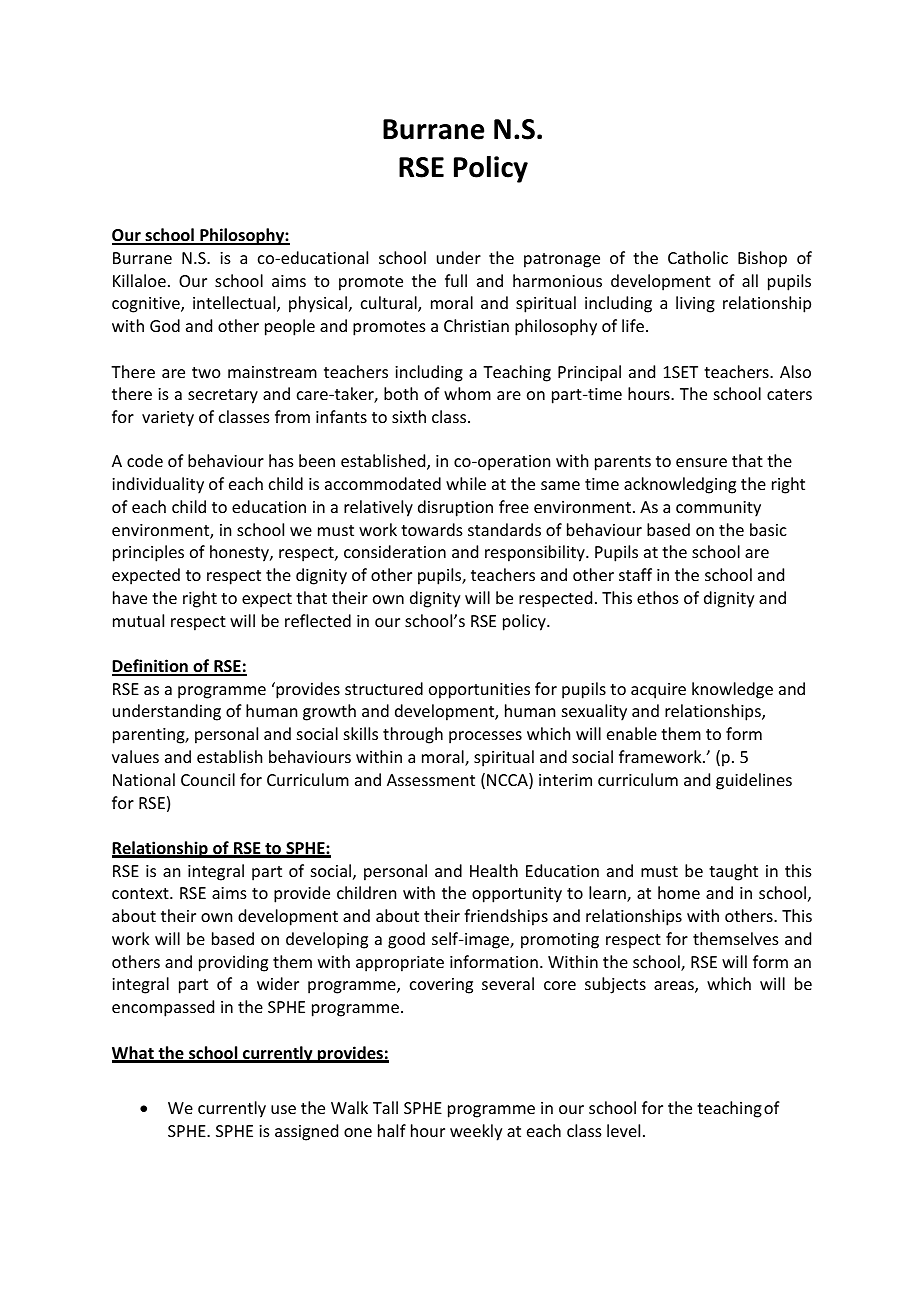  Describe the element at coordinates (494, 870) in the document. I see `Health` at that location.
